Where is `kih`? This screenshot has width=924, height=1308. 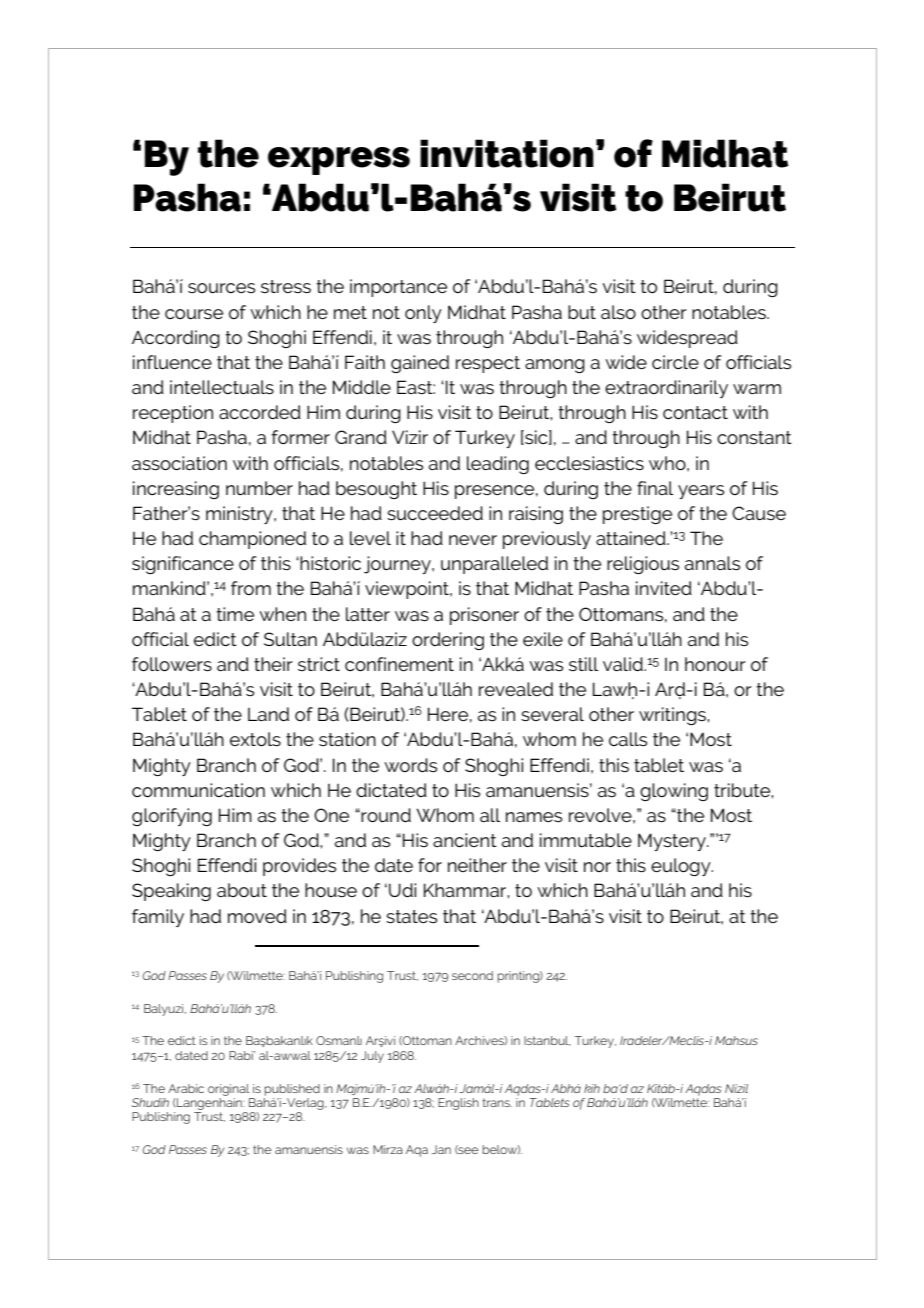
kih is located at coordinates (592, 1088).
